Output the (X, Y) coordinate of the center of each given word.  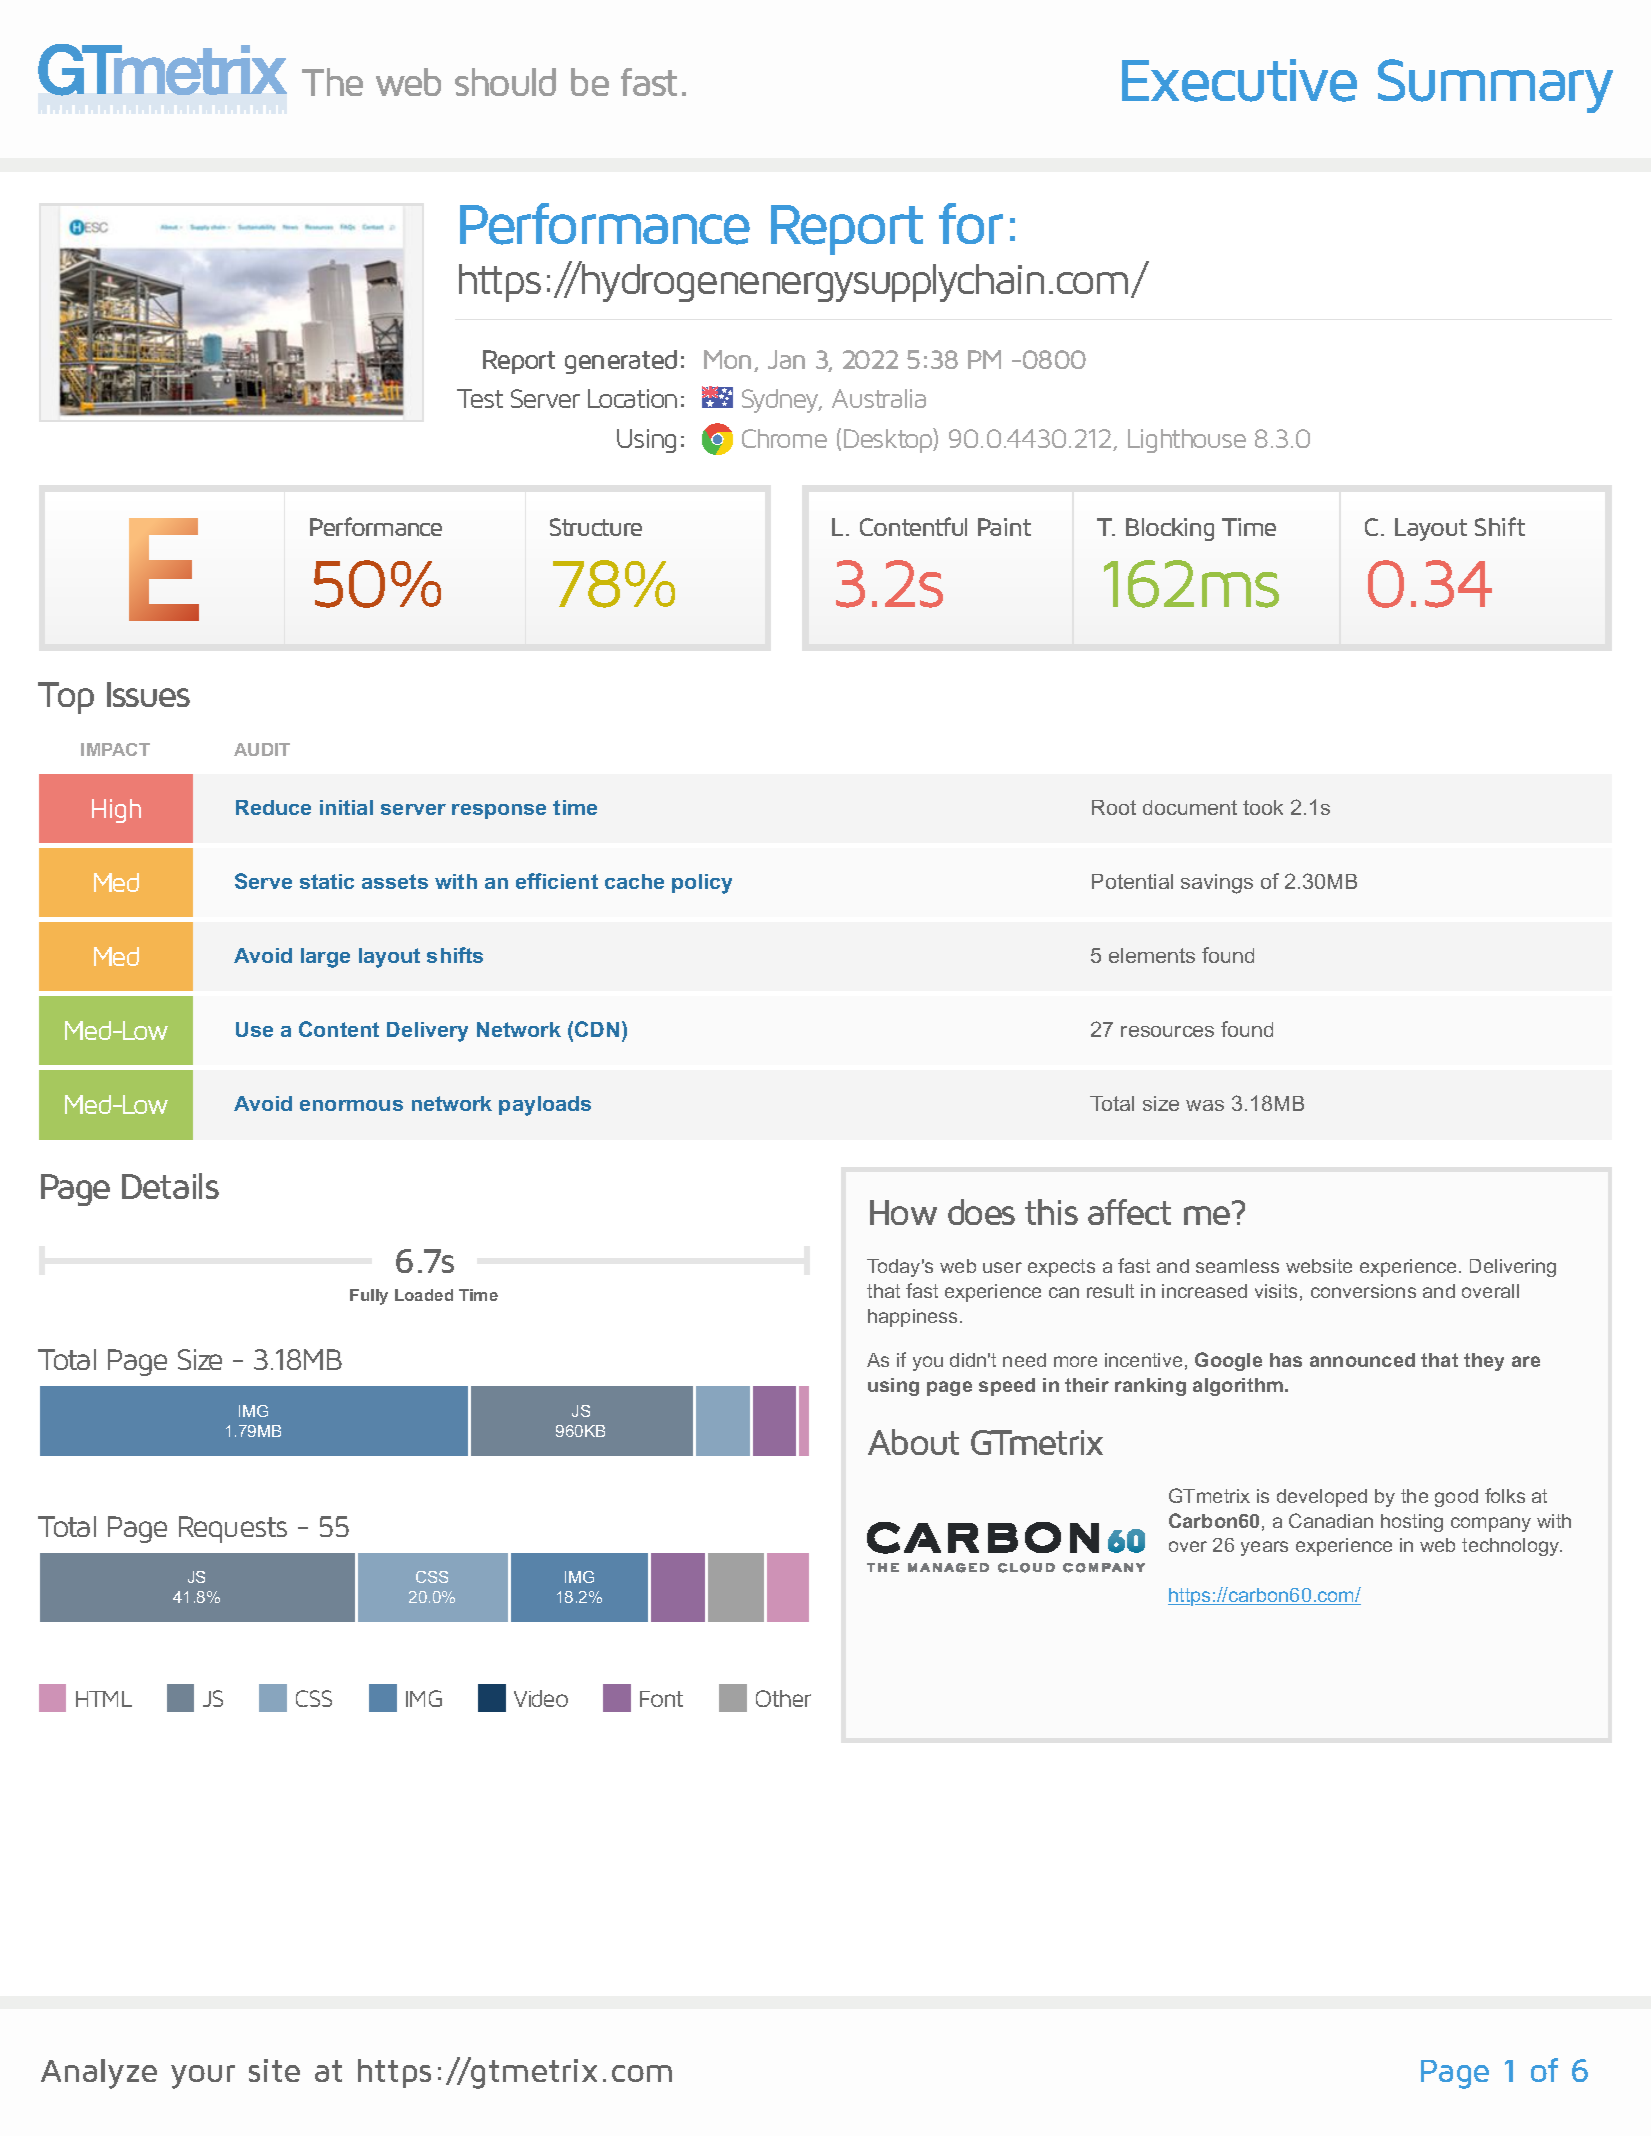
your (203, 2077)
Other (783, 1698)
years (1264, 1548)
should (505, 82)
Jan (786, 359)
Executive (1239, 80)
